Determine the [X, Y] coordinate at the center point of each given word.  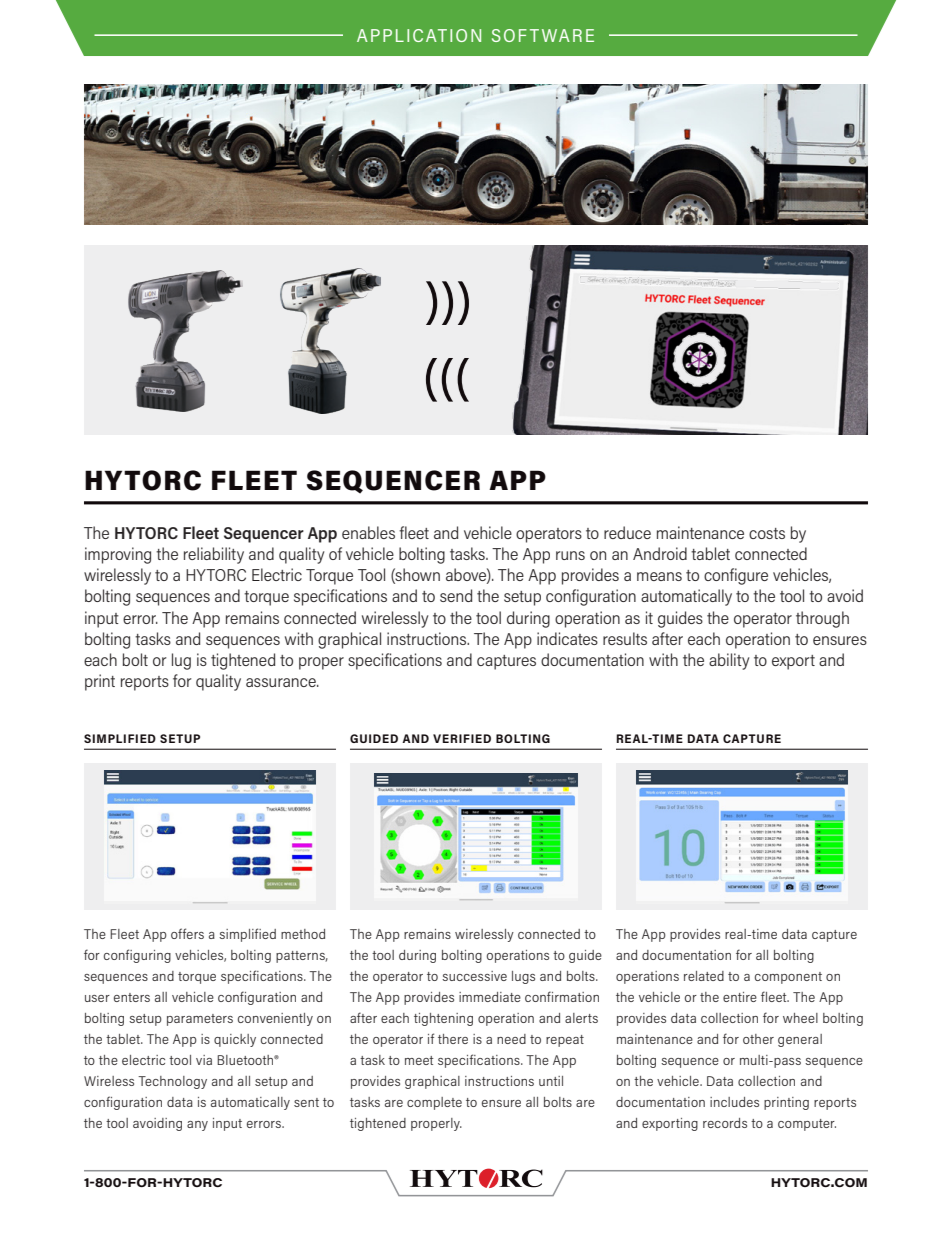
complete [434, 1103]
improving [118, 555]
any [197, 1126]
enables [368, 532]
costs [767, 533]
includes [734, 1102]
